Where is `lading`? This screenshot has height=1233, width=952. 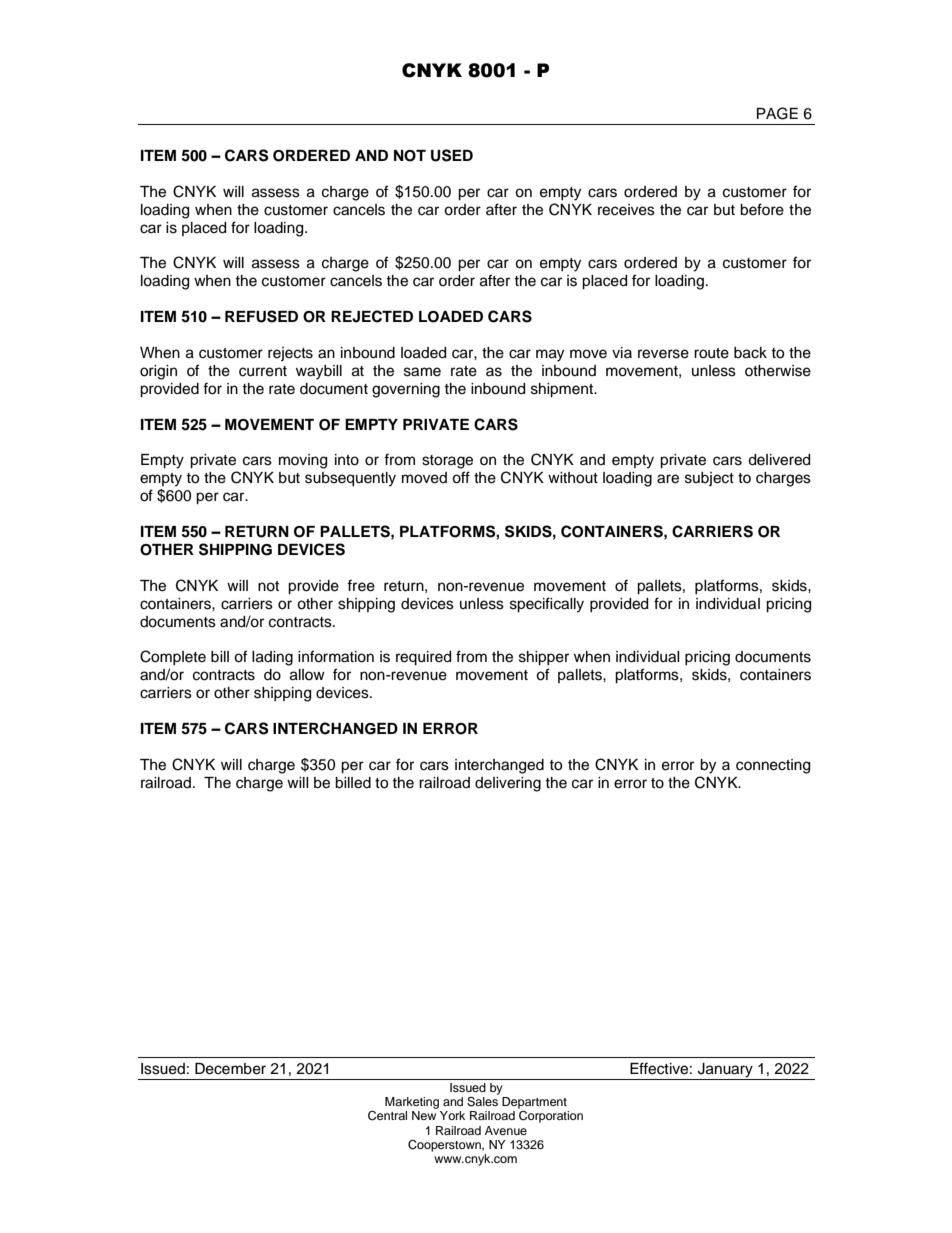
lading is located at coordinates (272, 658).
